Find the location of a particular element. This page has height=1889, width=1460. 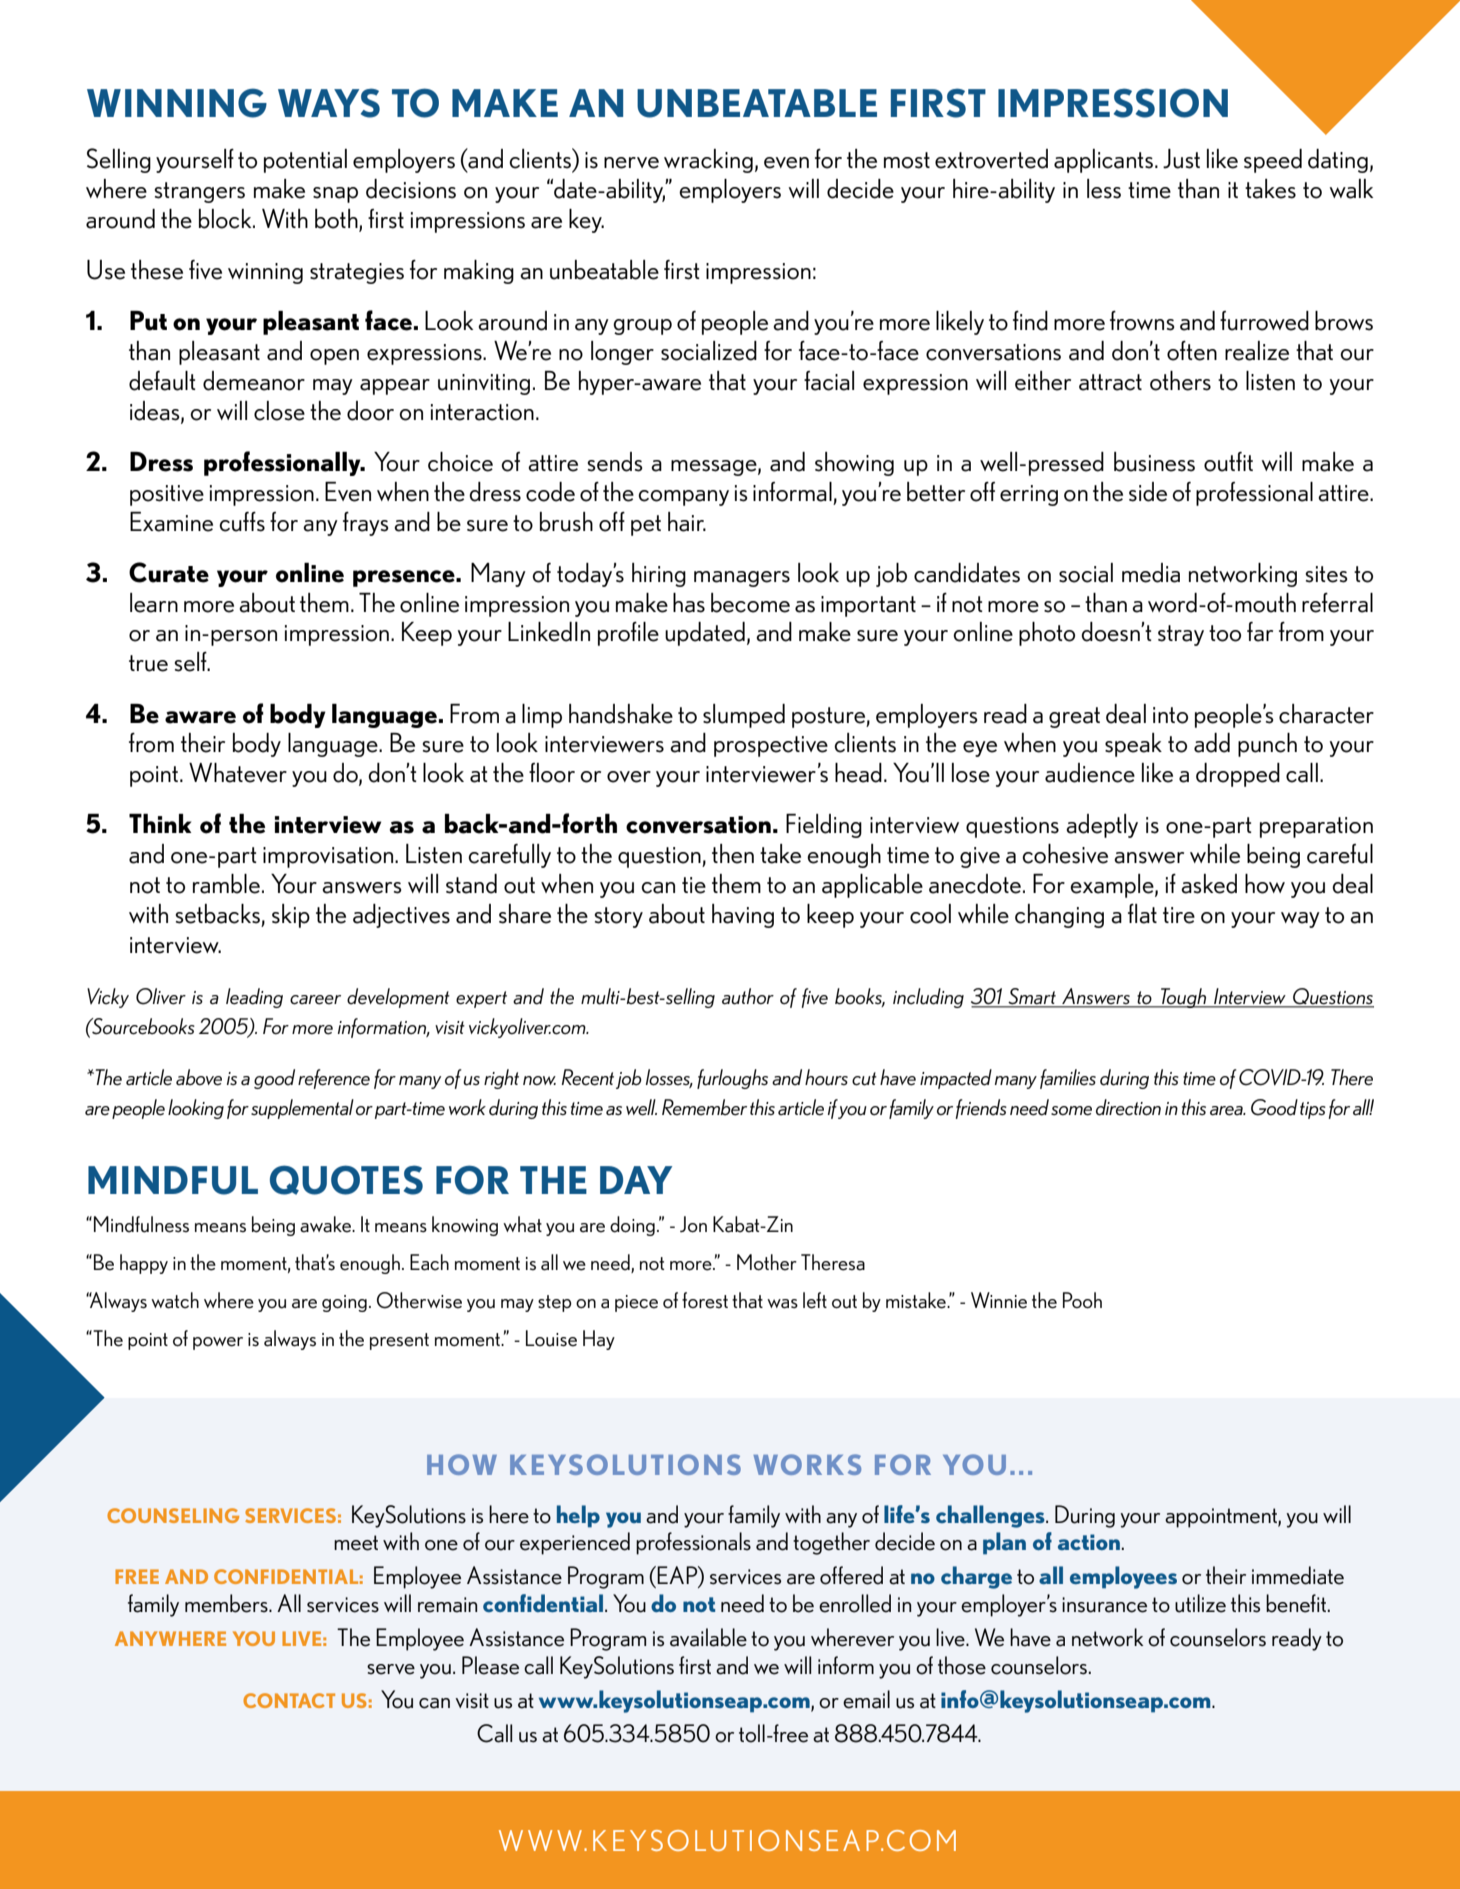

available is located at coordinates (708, 1637).
